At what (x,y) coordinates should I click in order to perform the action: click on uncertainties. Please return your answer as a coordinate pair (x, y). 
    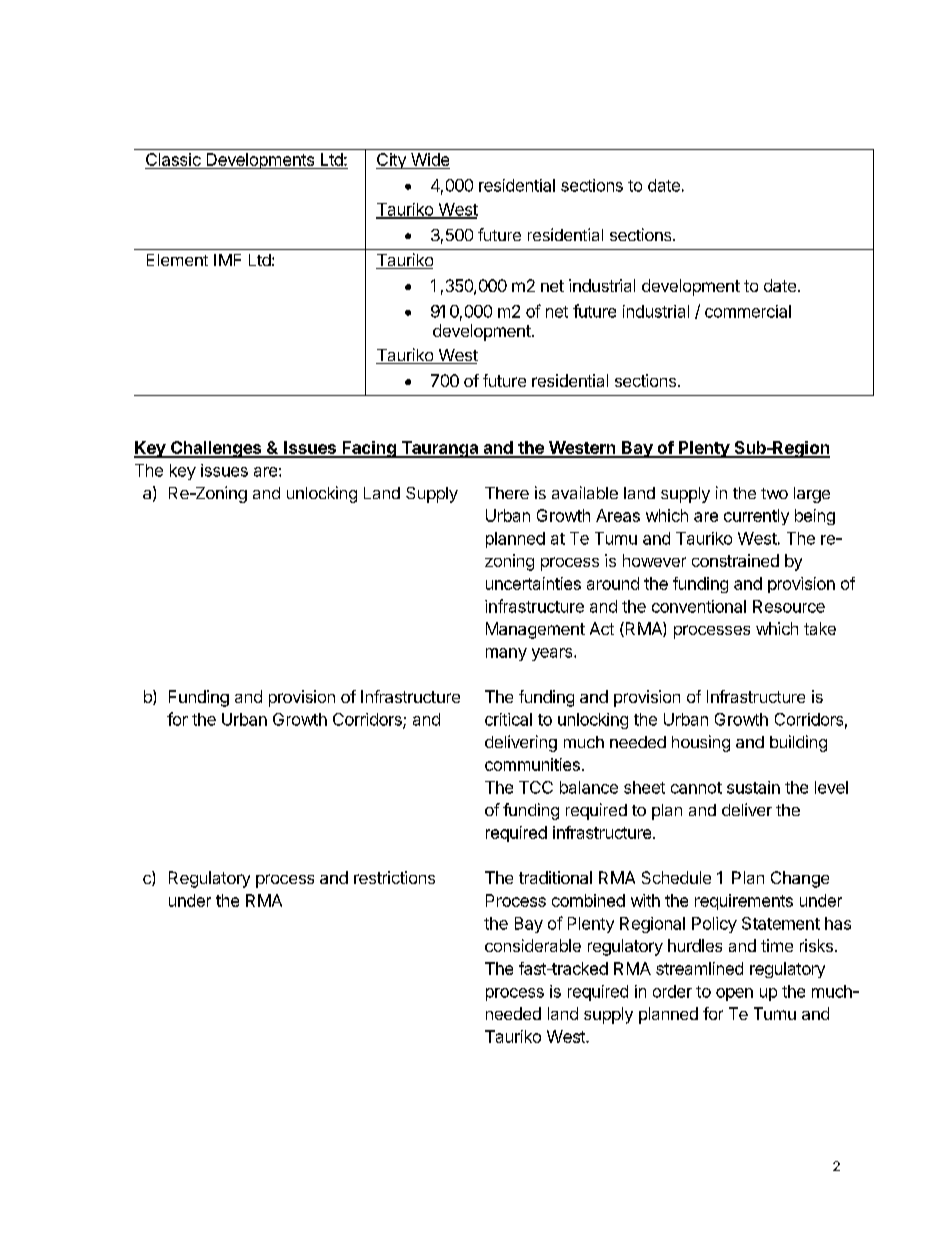
    Looking at the image, I should click on (533, 583).
